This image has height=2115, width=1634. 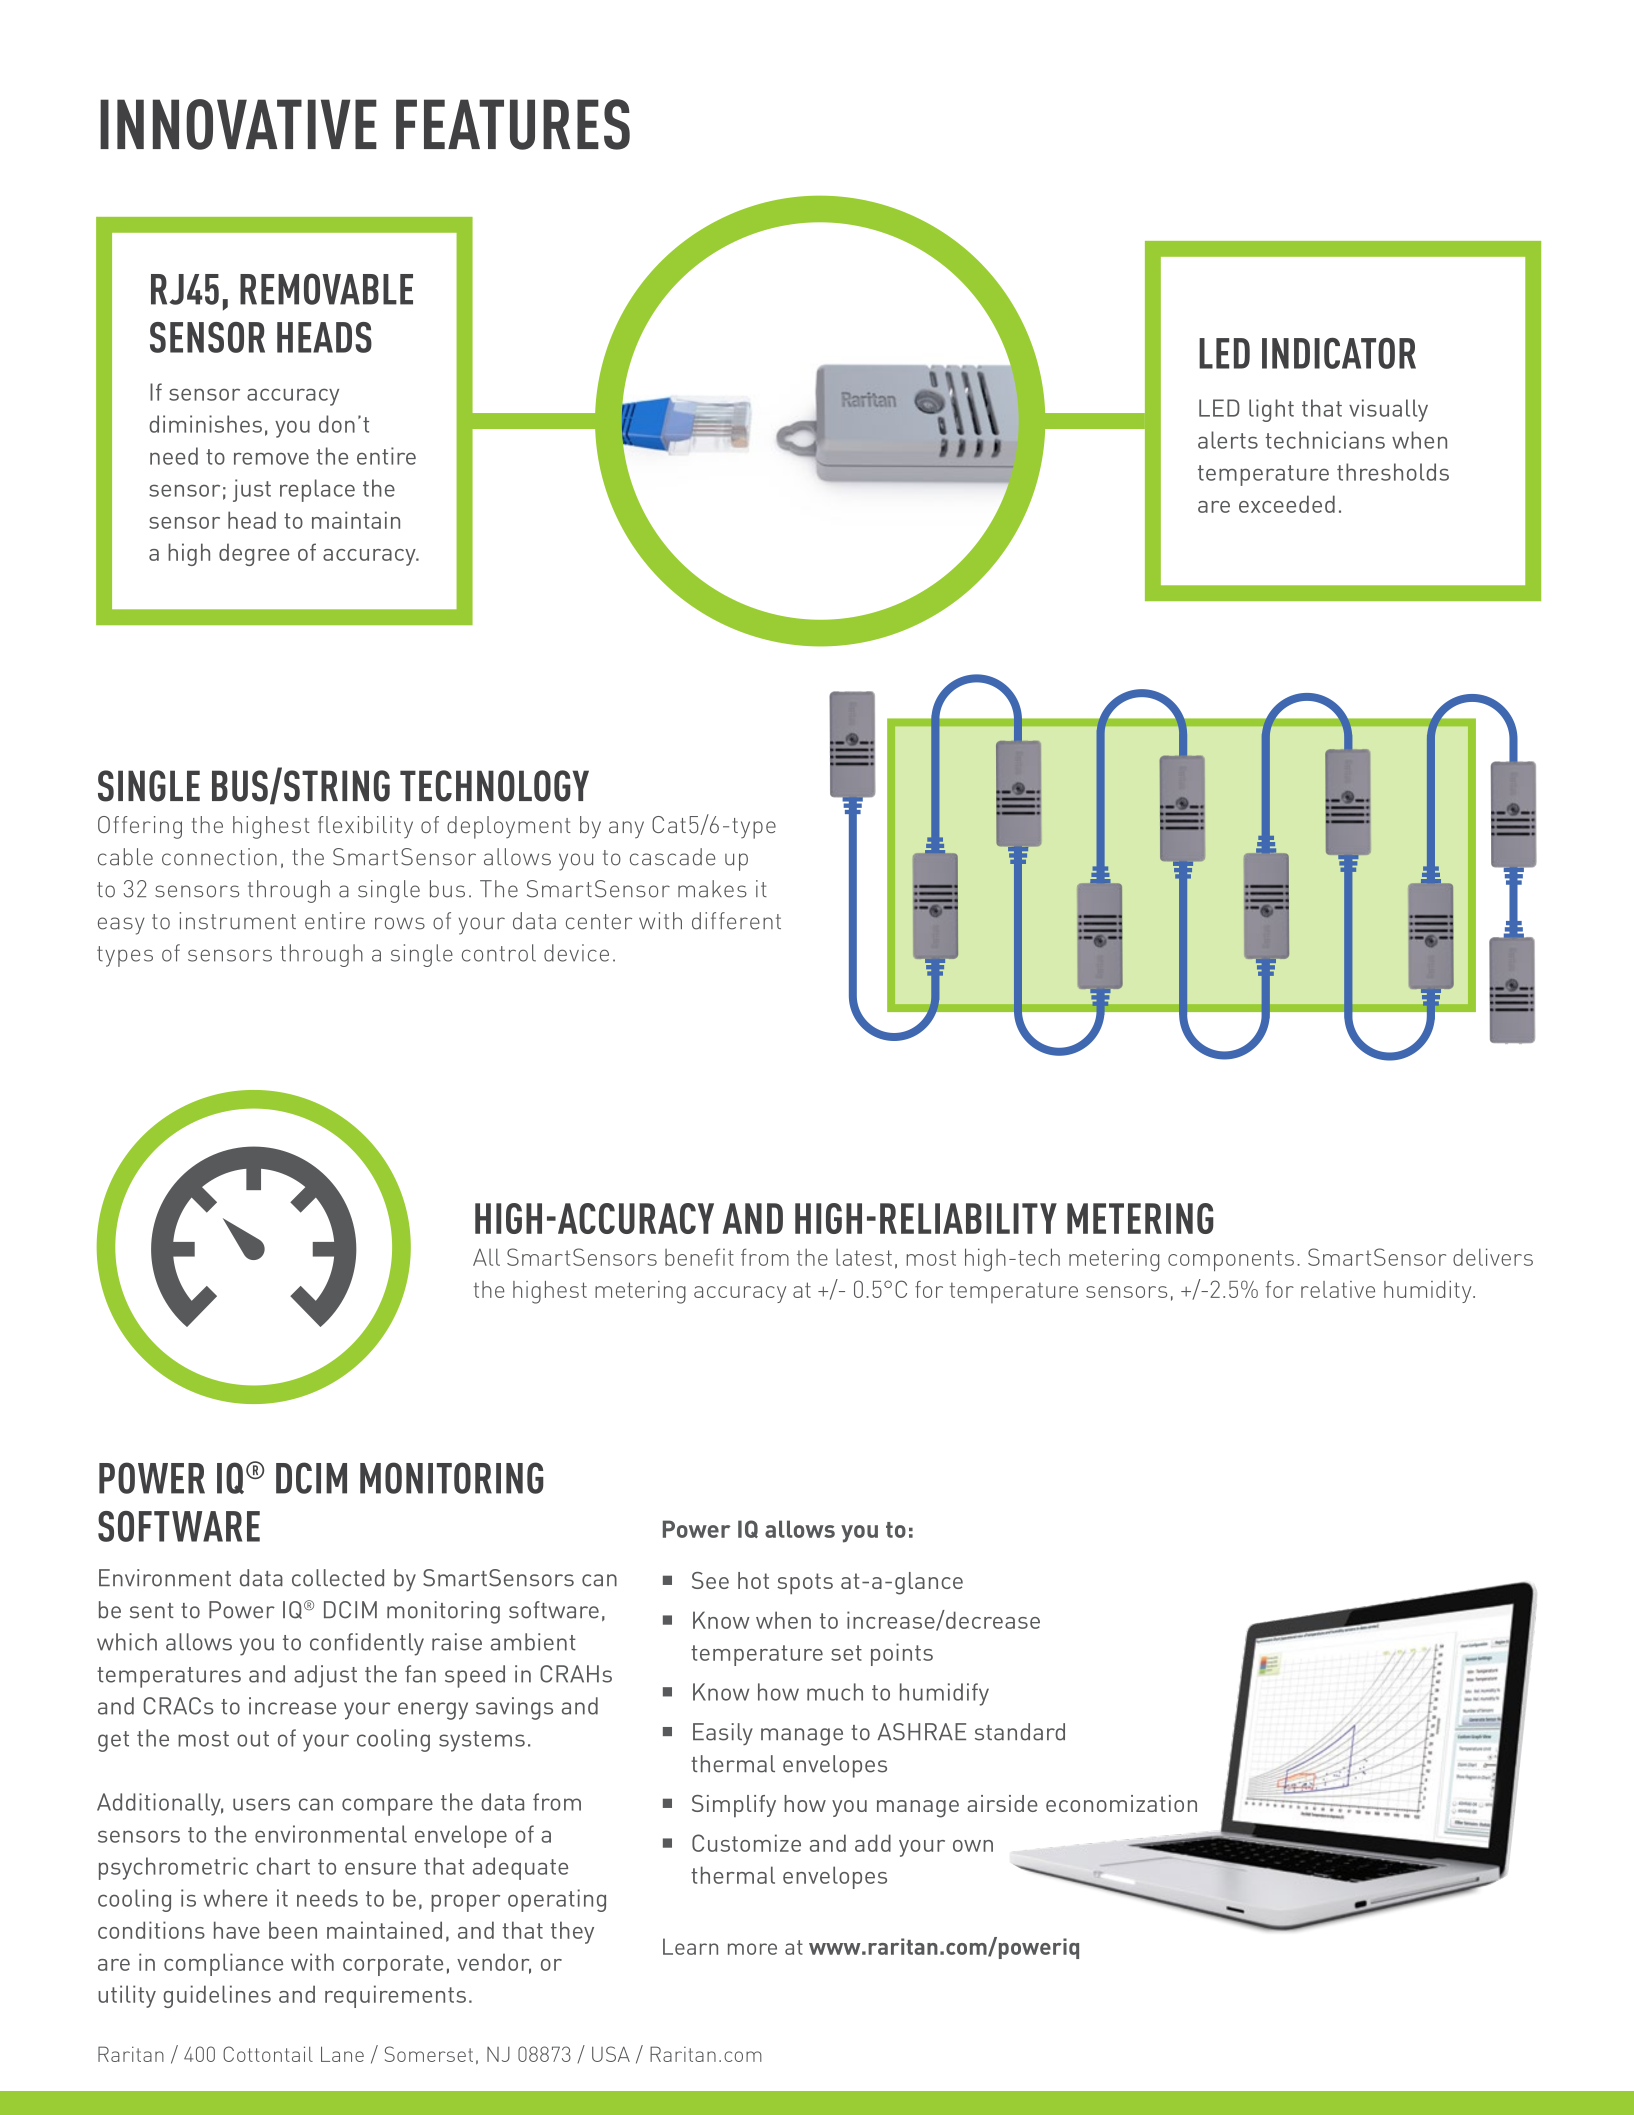 I want to click on any, so click(x=626, y=830).
